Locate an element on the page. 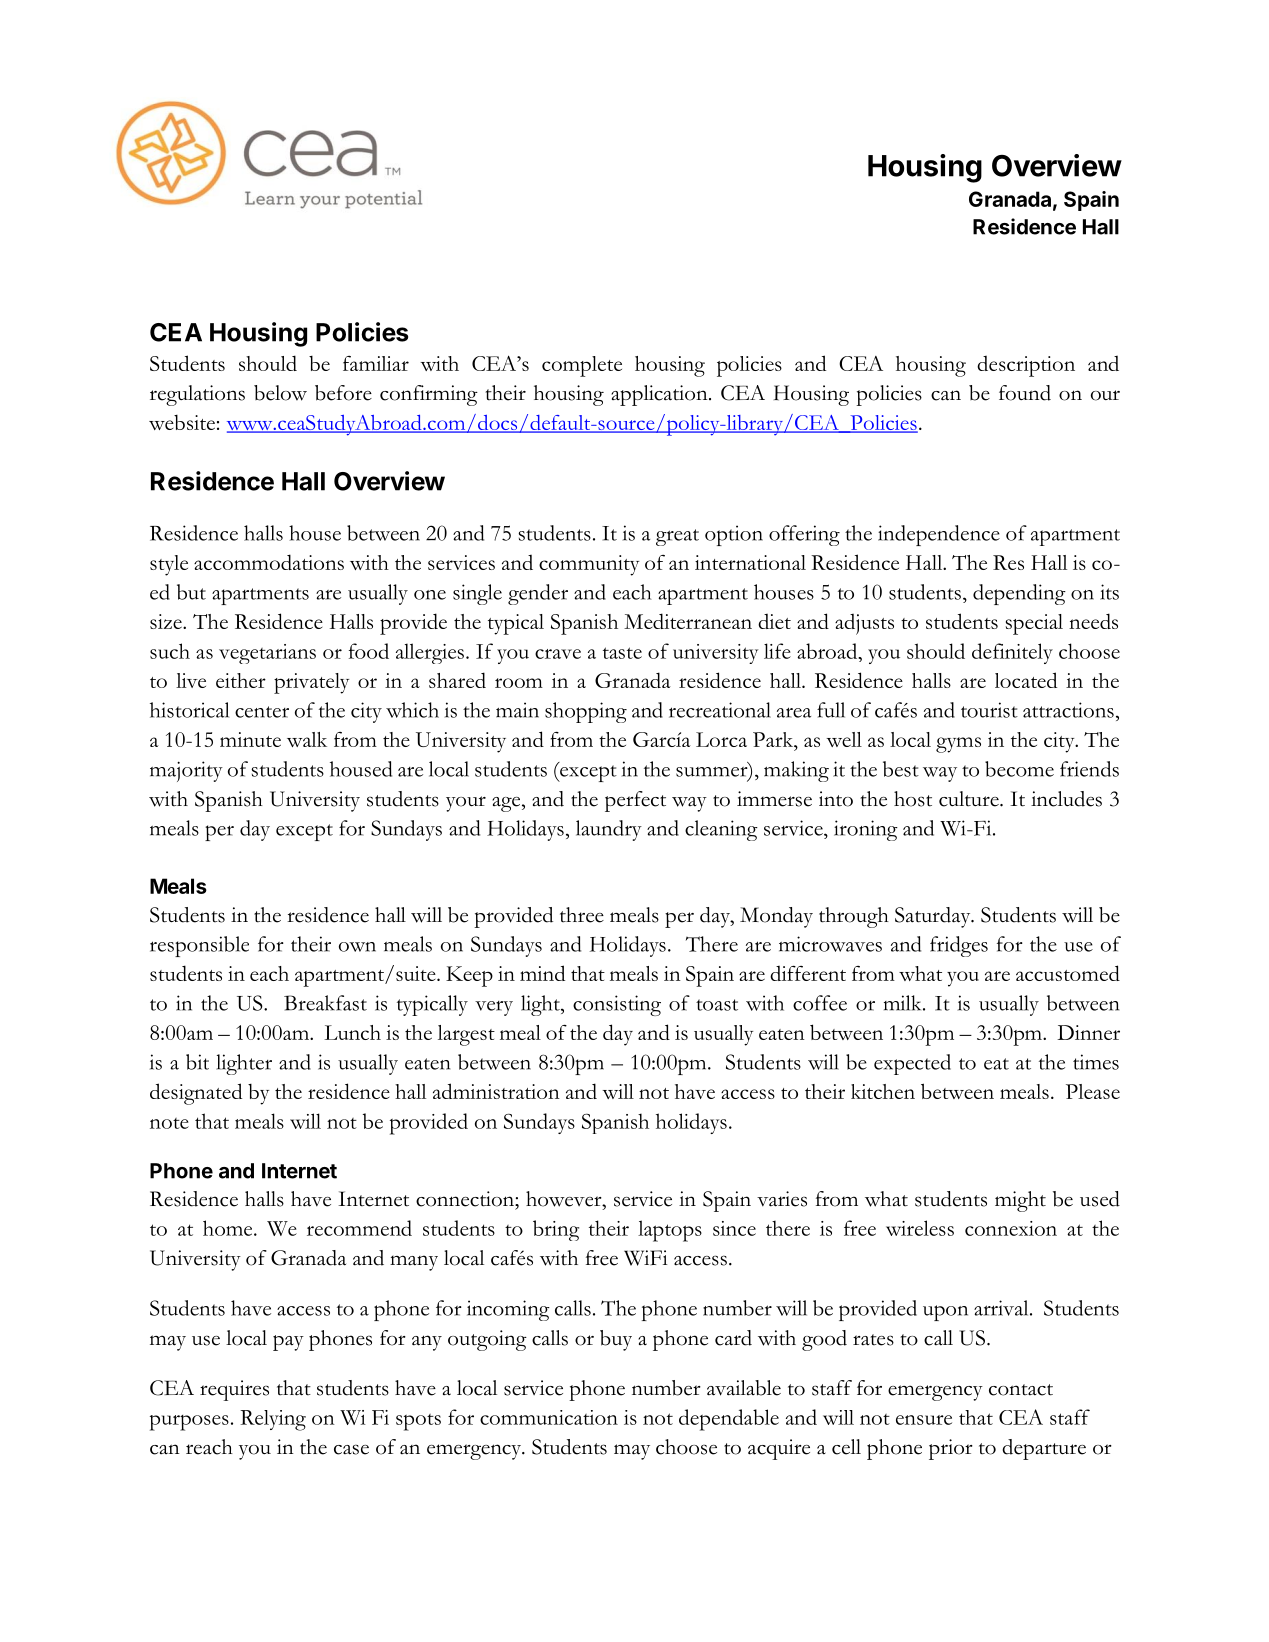  shopping is located at coordinates (586, 712).
